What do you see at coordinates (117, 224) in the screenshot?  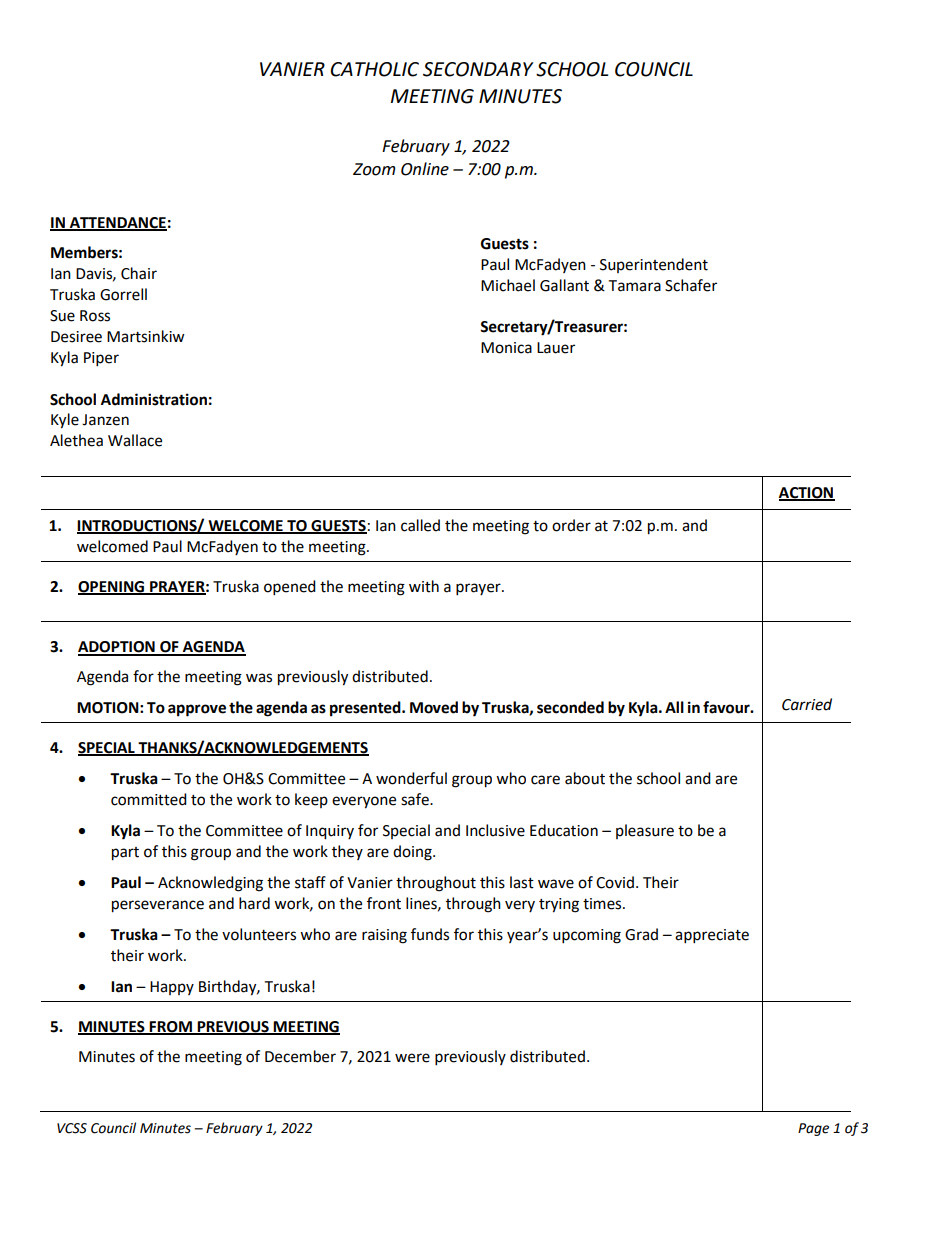 I see `ATTENDANCE` at bounding box center [117, 224].
